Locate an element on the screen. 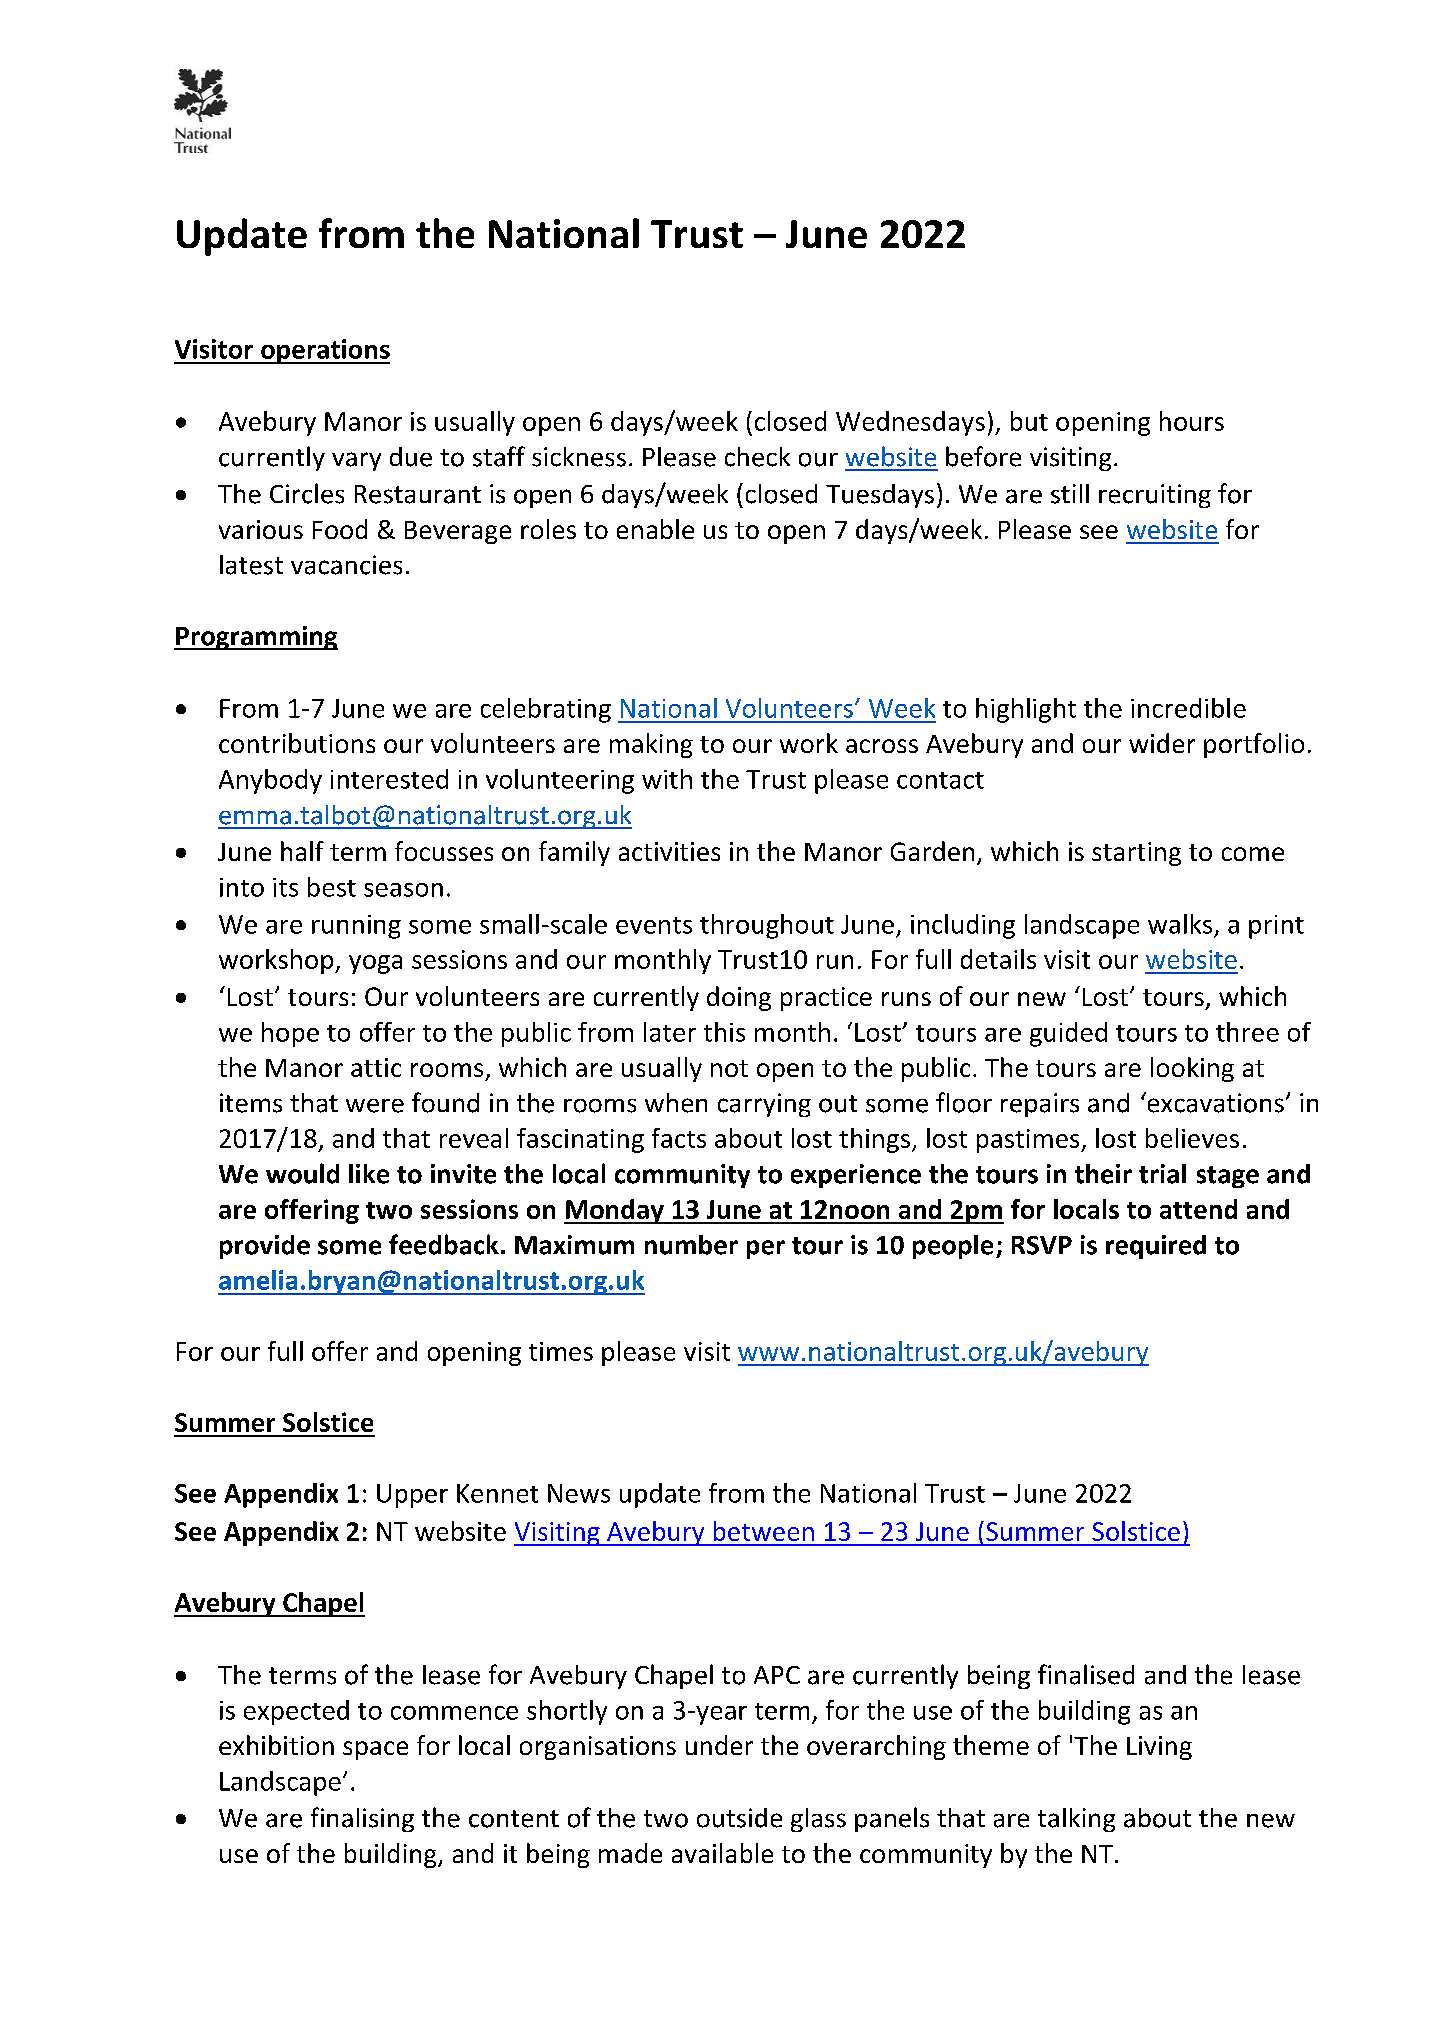 The width and height of the screenshot is (1441, 2038). finalising is located at coordinates (362, 1819).
